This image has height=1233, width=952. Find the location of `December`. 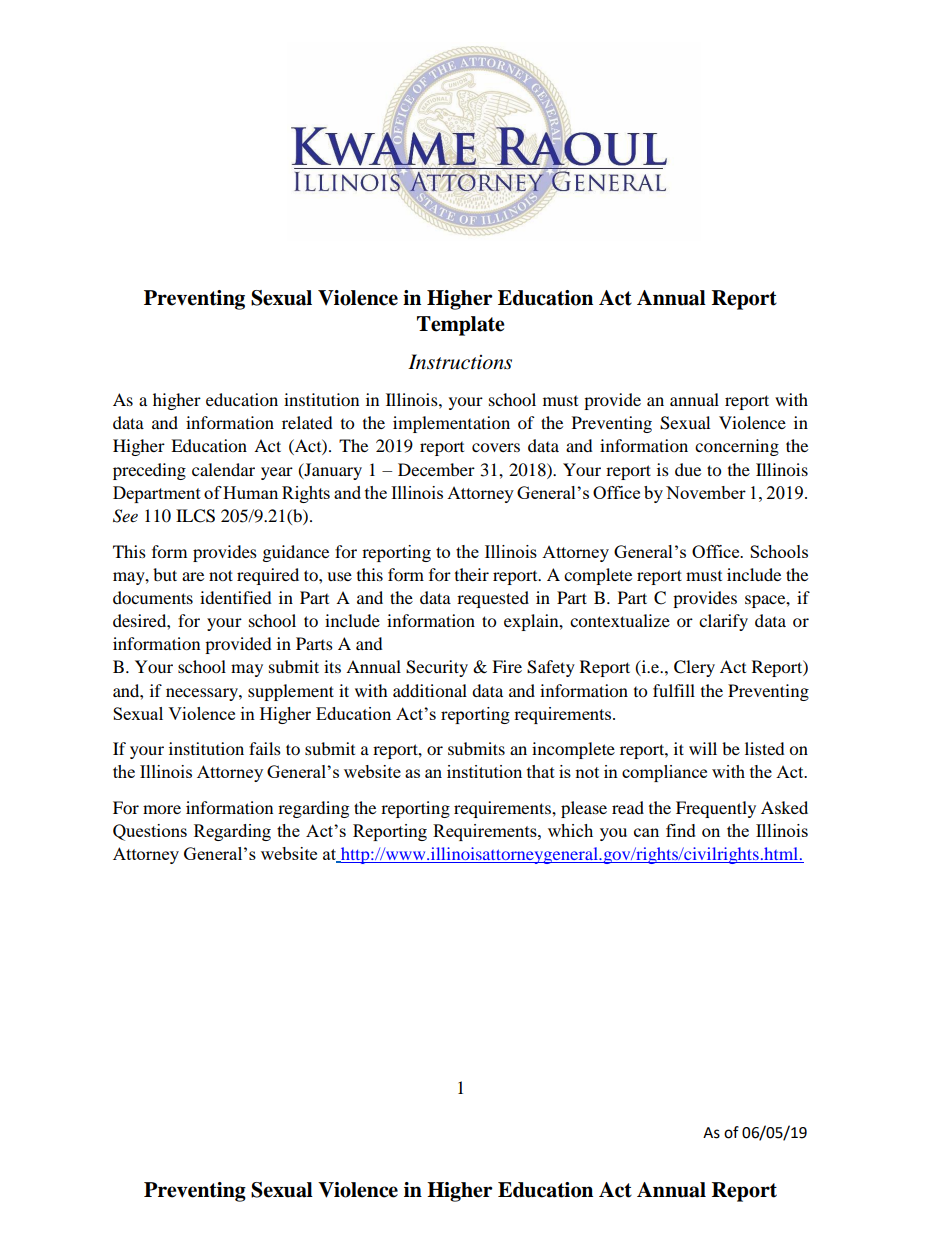

December is located at coordinates (436, 469).
